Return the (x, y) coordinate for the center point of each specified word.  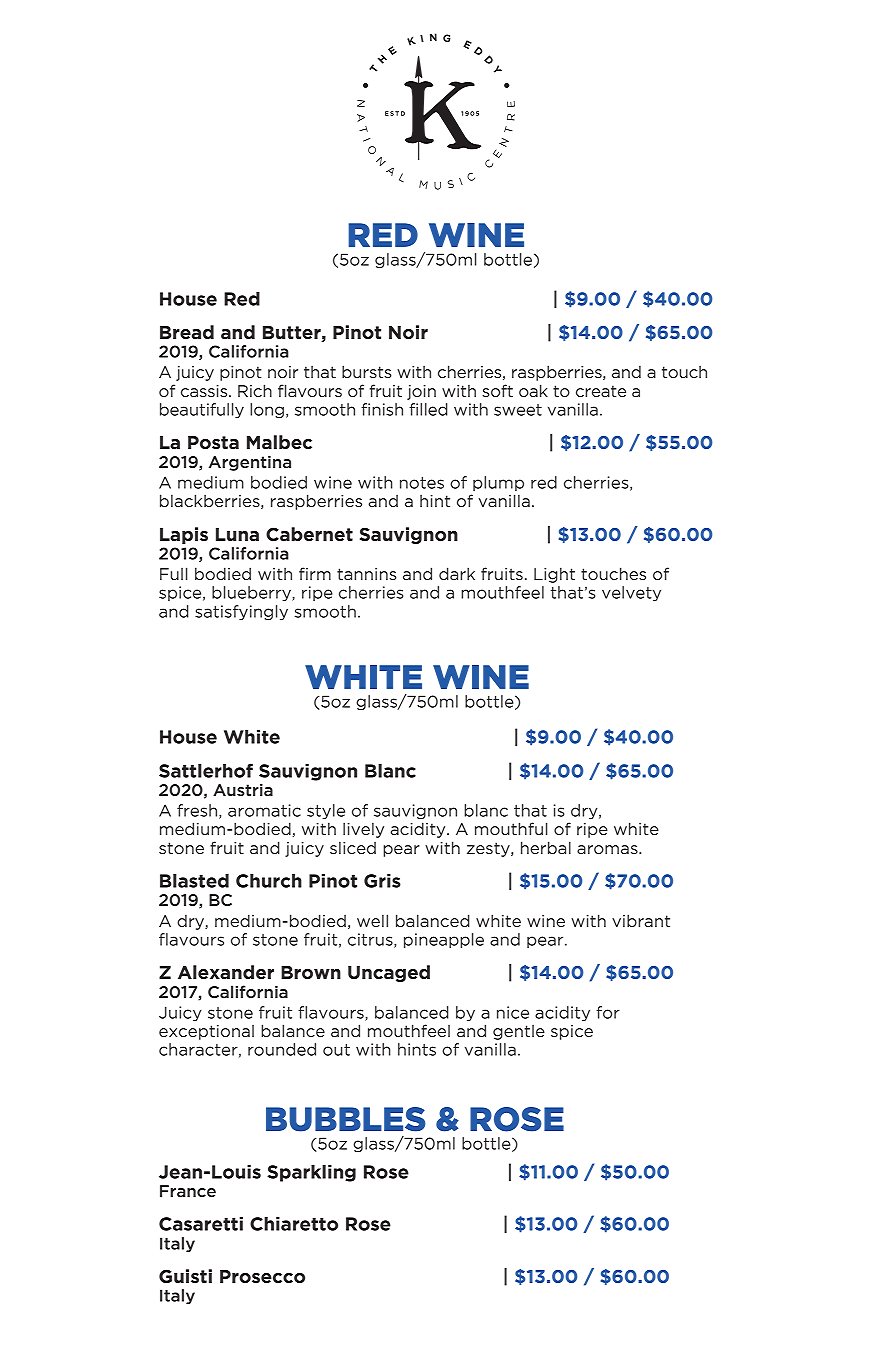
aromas (608, 849)
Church (269, 881)
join (421, 392)
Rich (255, 390)
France (188, 1191)
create (601, 391)
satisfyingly (241, 613)
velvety (631, 594)
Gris (382, 881)
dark (457, 573)
